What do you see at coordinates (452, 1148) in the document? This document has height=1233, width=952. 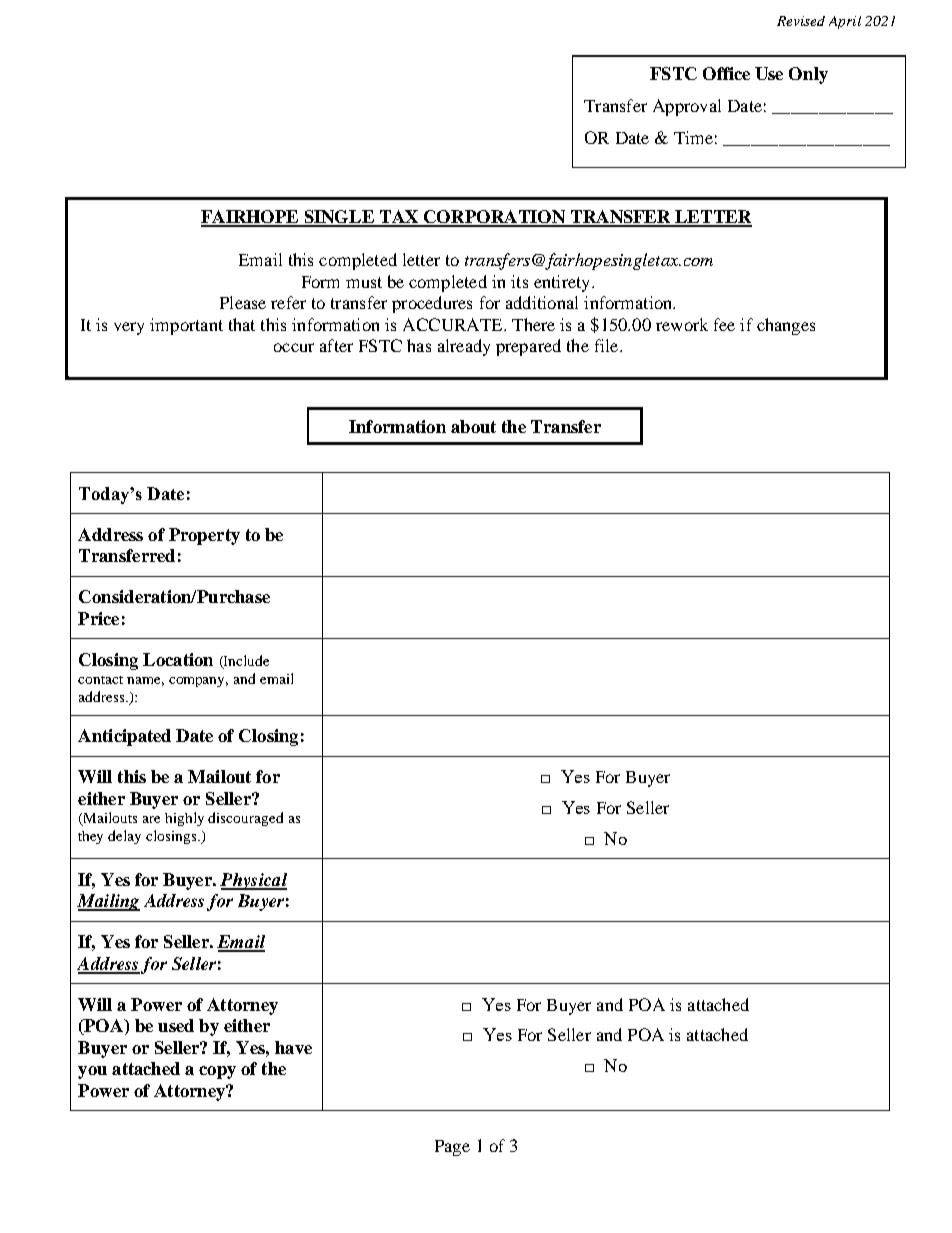 I see `Page` at bounding box center [452, 1148].
